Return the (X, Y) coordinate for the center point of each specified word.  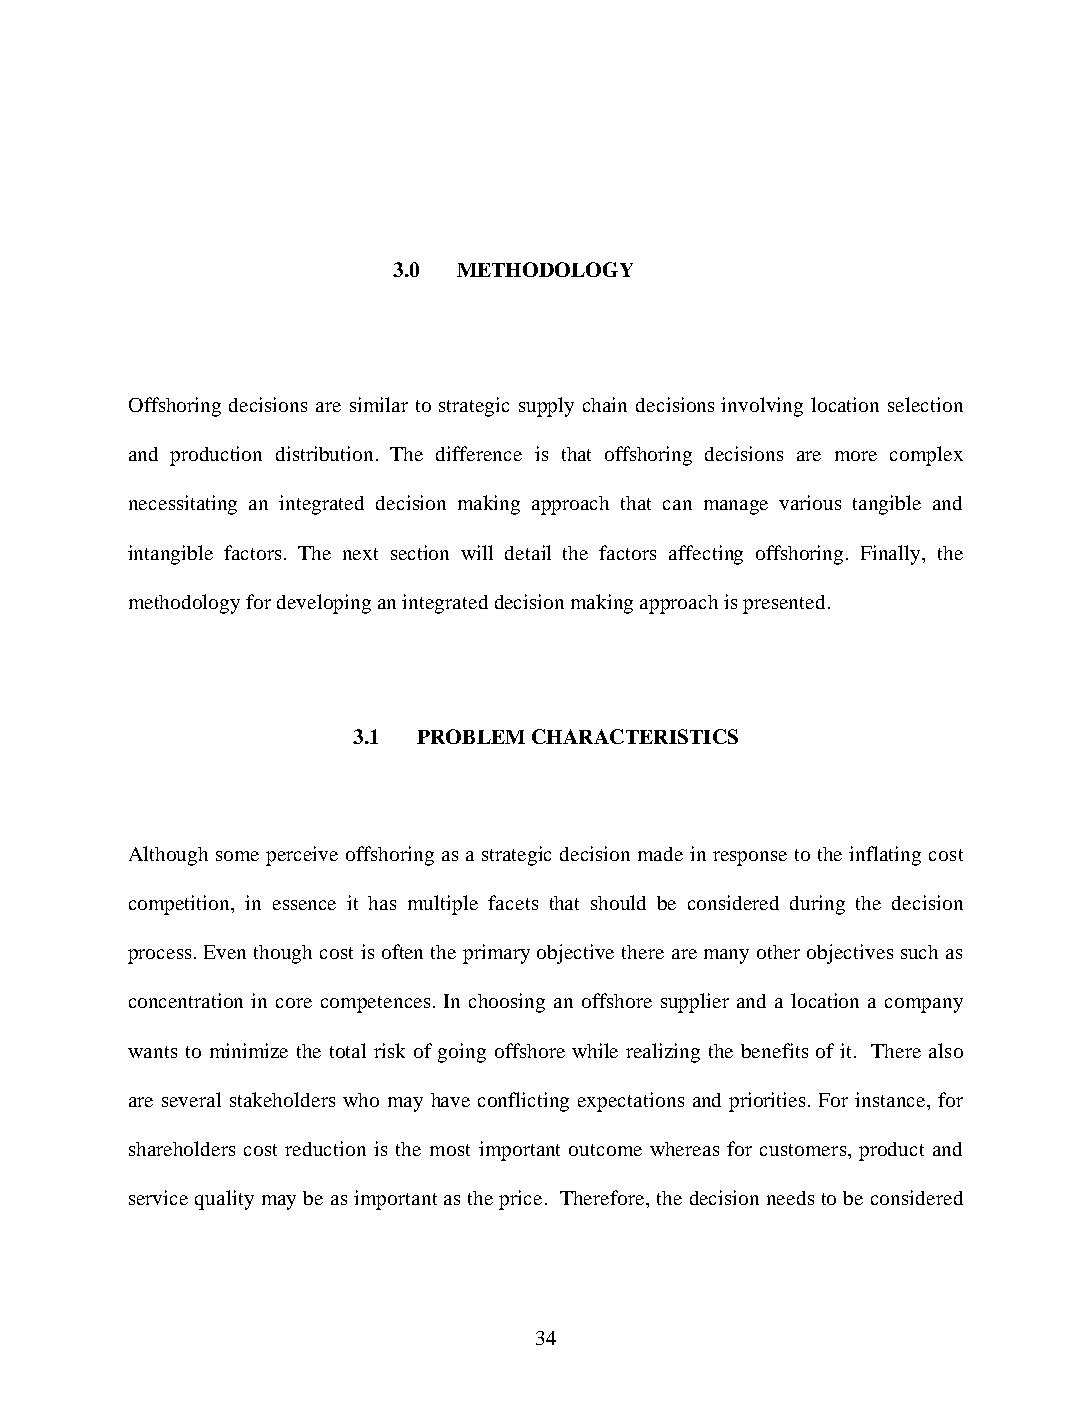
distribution (324, 453)
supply (546, 407)
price (520, 1200)
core (294, 1003)
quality (224, 1200)
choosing (507, 1003)
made (660, 854)
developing (324, 604)
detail (528, 552)
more (856, 456)
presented (784, 604)
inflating (885, 856)
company (924, 1005)
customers (804, 1150)
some (237, 856)
